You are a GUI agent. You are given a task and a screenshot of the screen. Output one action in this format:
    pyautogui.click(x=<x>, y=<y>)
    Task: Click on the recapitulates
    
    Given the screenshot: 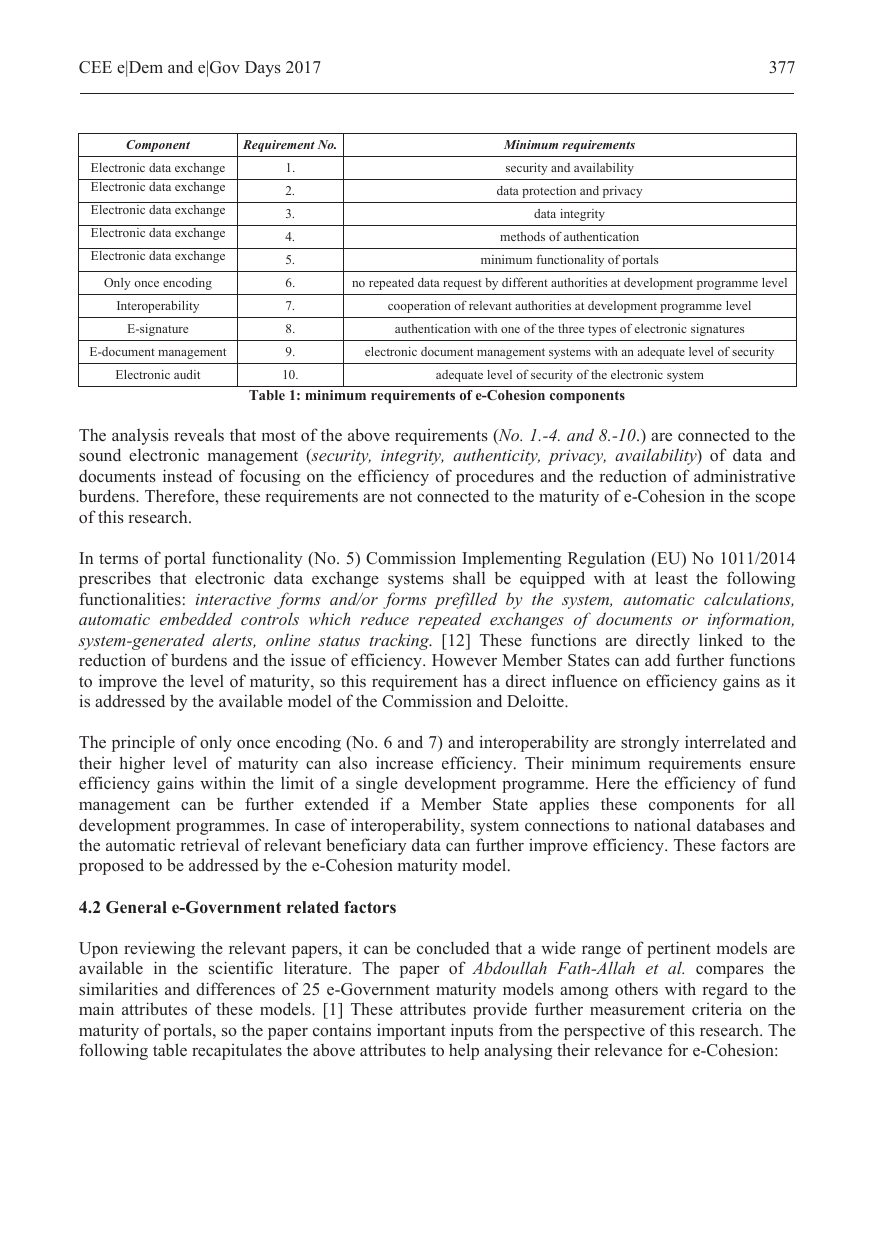 What is the action you would take?
    pyautogui.click(x=237, y=1052)
